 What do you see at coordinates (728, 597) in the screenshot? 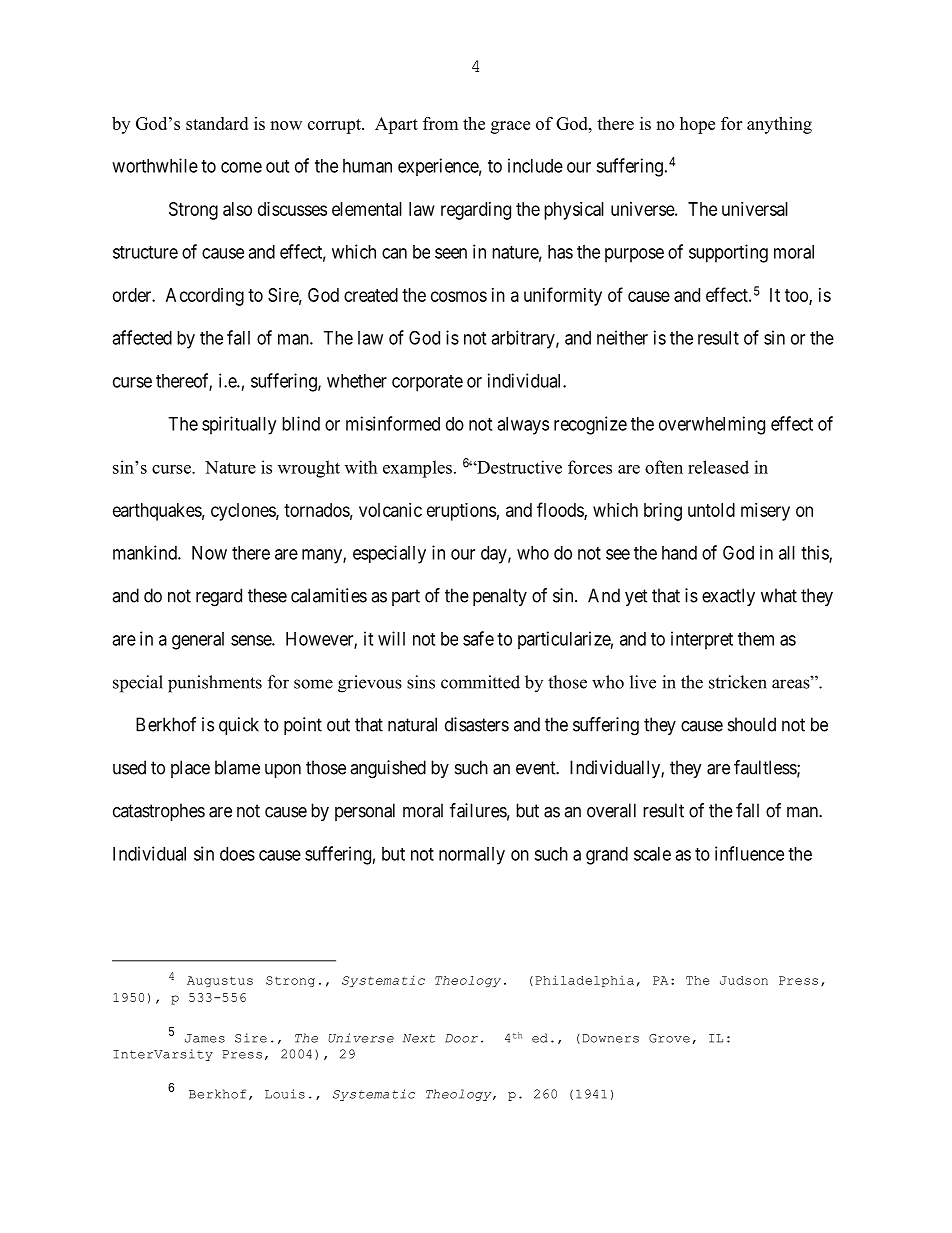
I see `exactly` at bounding box center [728, 597].
